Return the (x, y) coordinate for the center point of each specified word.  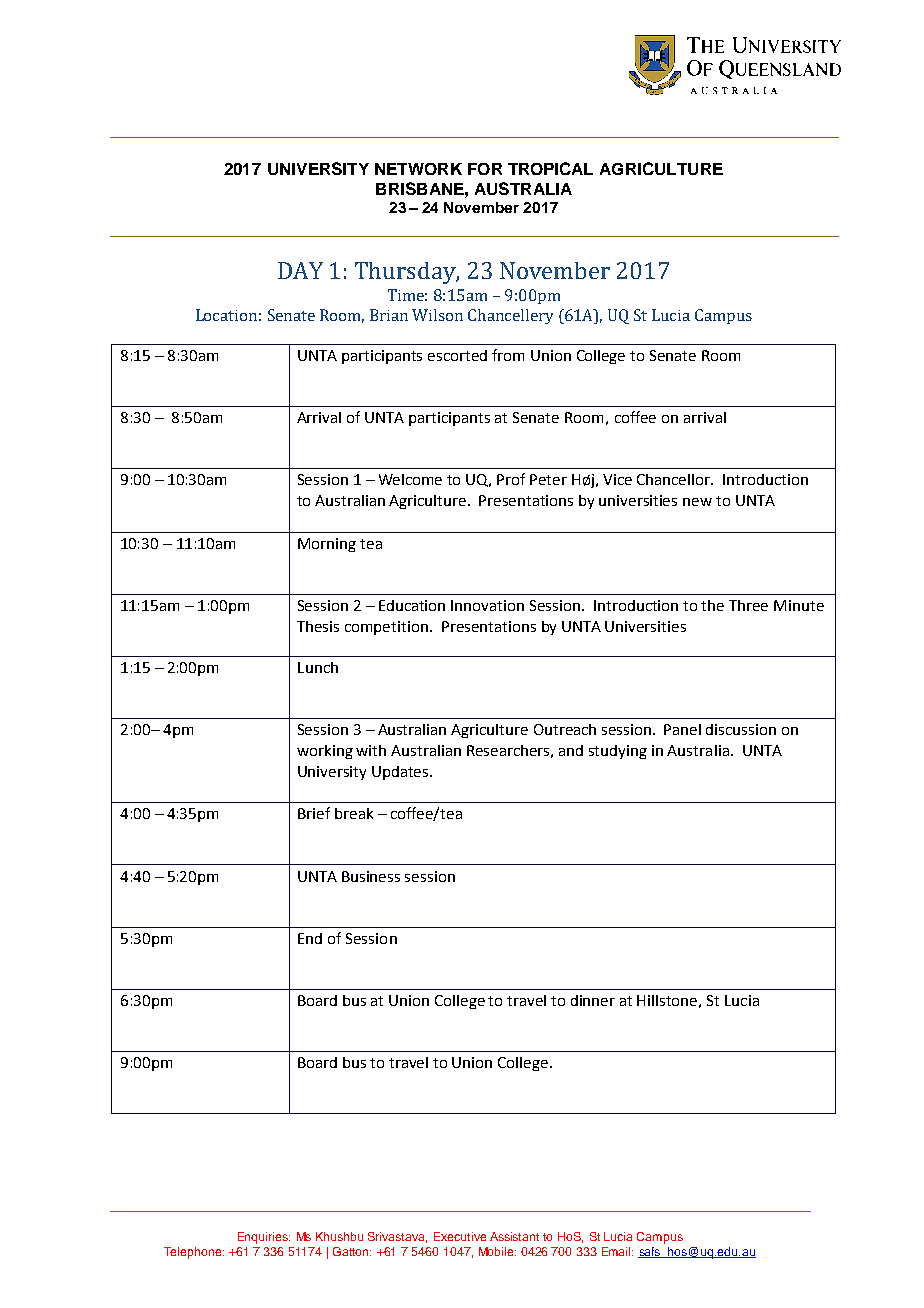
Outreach (565, 729)
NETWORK (418, 169)
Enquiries (264, 1238)
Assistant (514, 1236)
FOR (485, 169)
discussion (741, 729)
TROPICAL (550, 168)
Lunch (318, 667)
